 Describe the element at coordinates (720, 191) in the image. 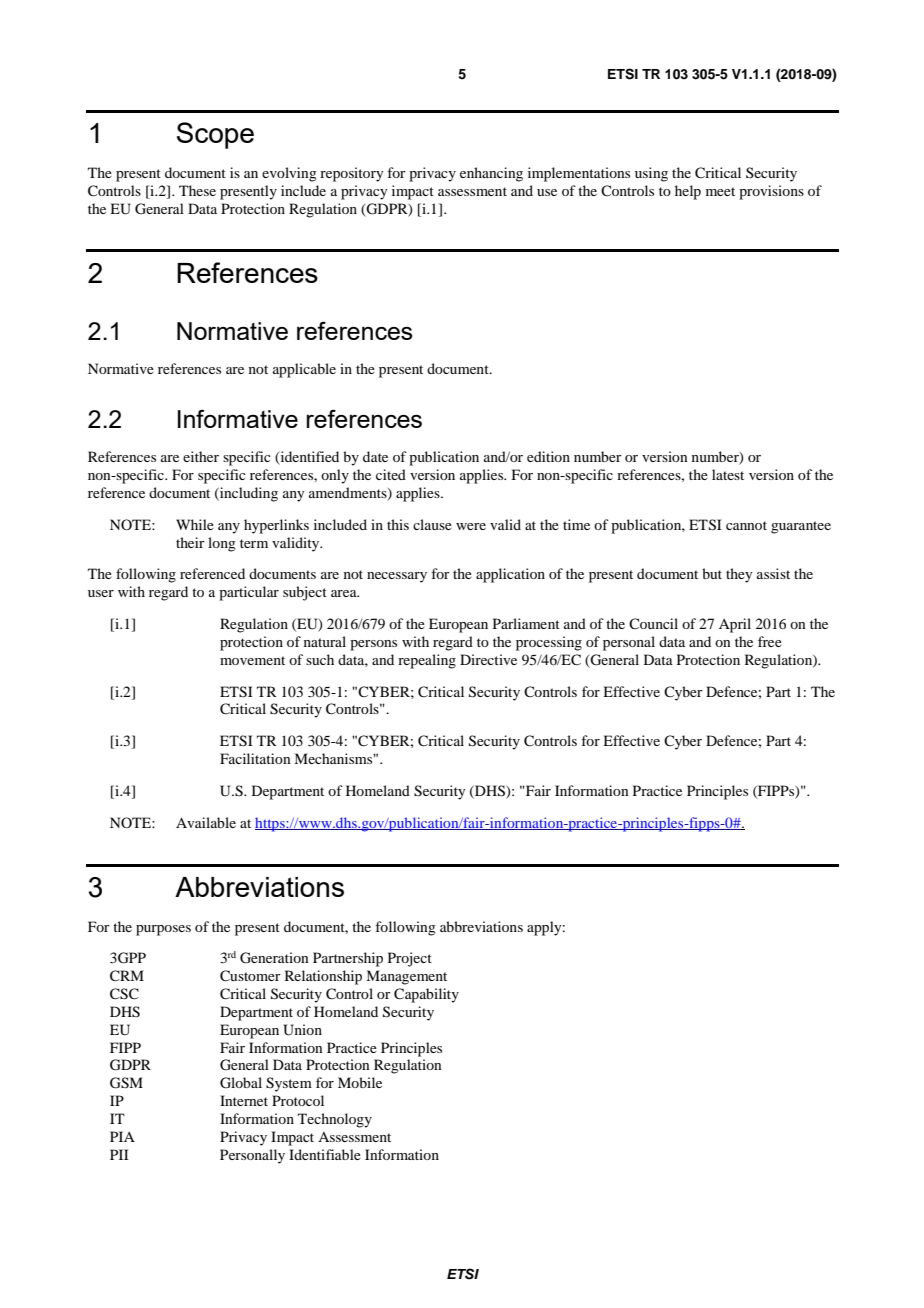

I see `meet` at that location.
